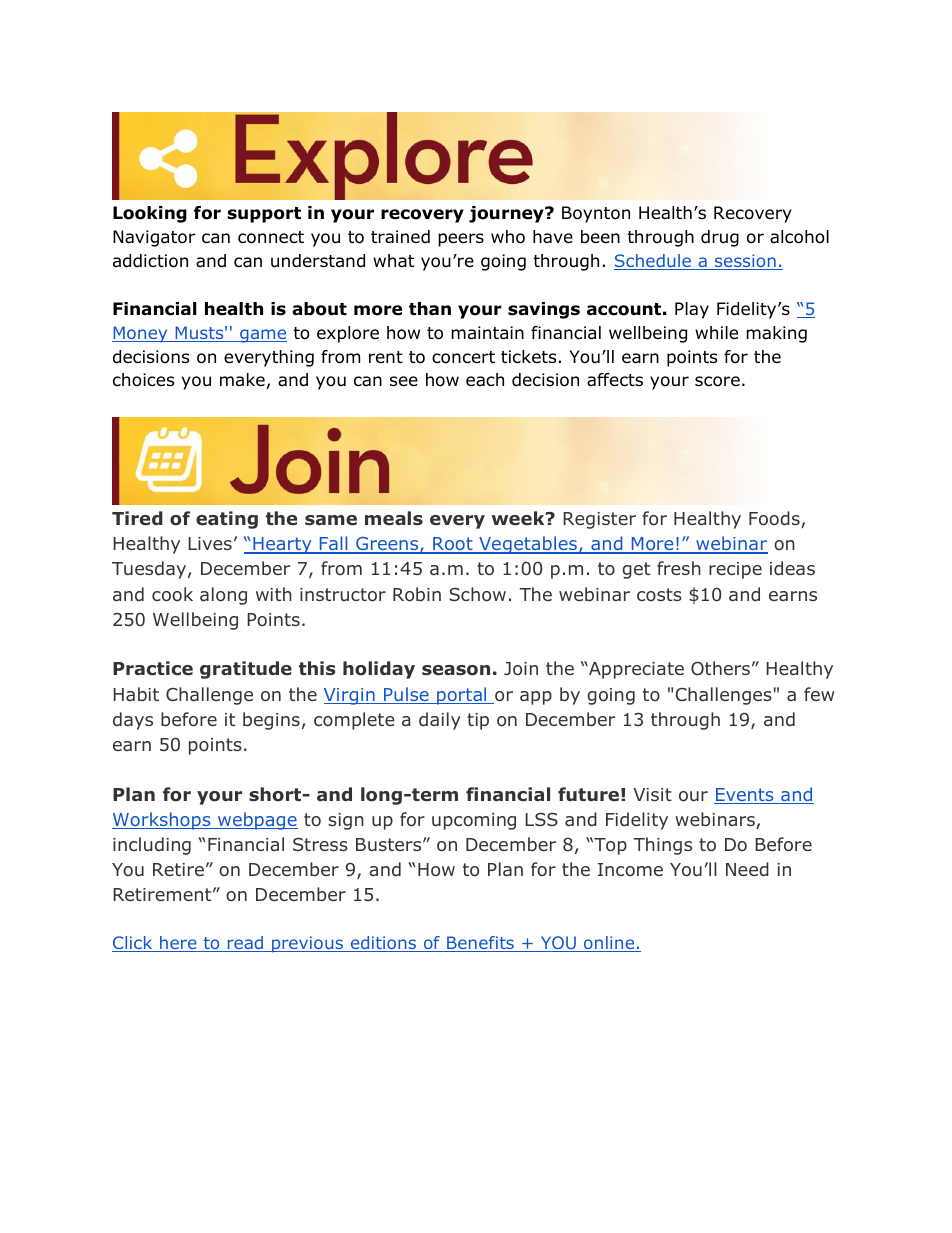 The image size is (952, 1233). Describe the element at coordinates (745, 796) in the page. I see `Events` at that location.
